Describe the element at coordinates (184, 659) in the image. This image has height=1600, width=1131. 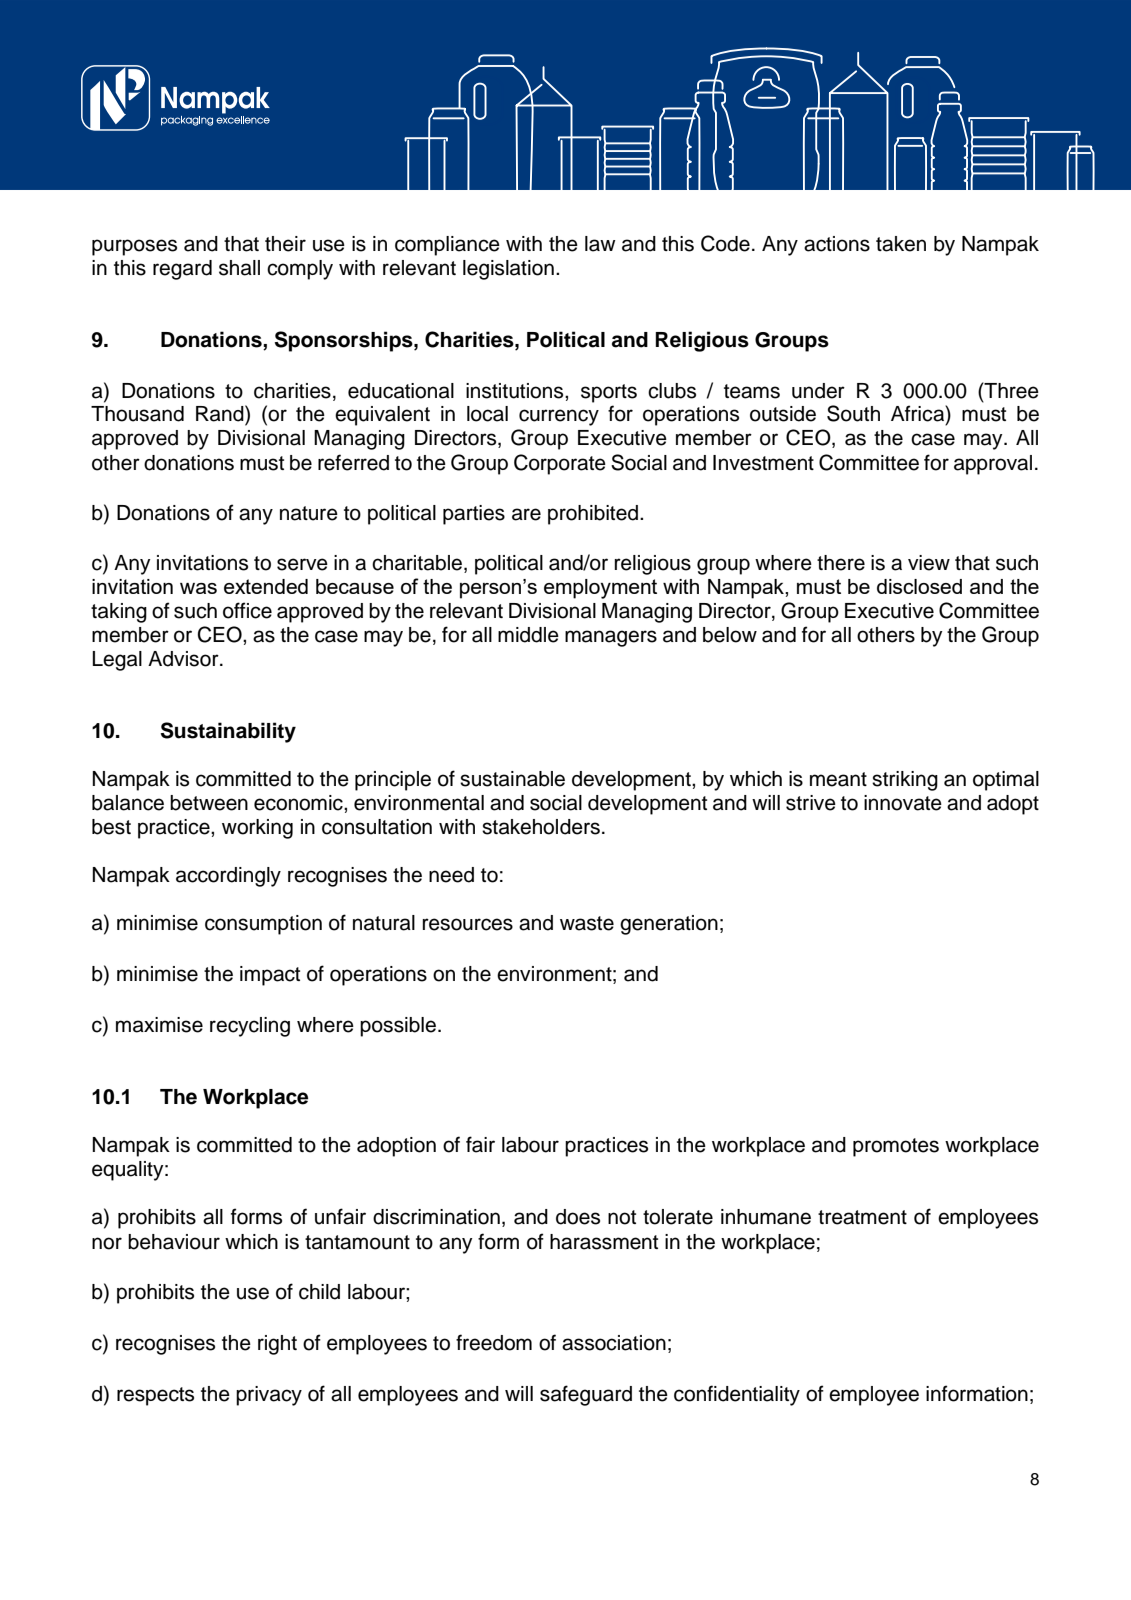
I see `Advisor` at that location.
